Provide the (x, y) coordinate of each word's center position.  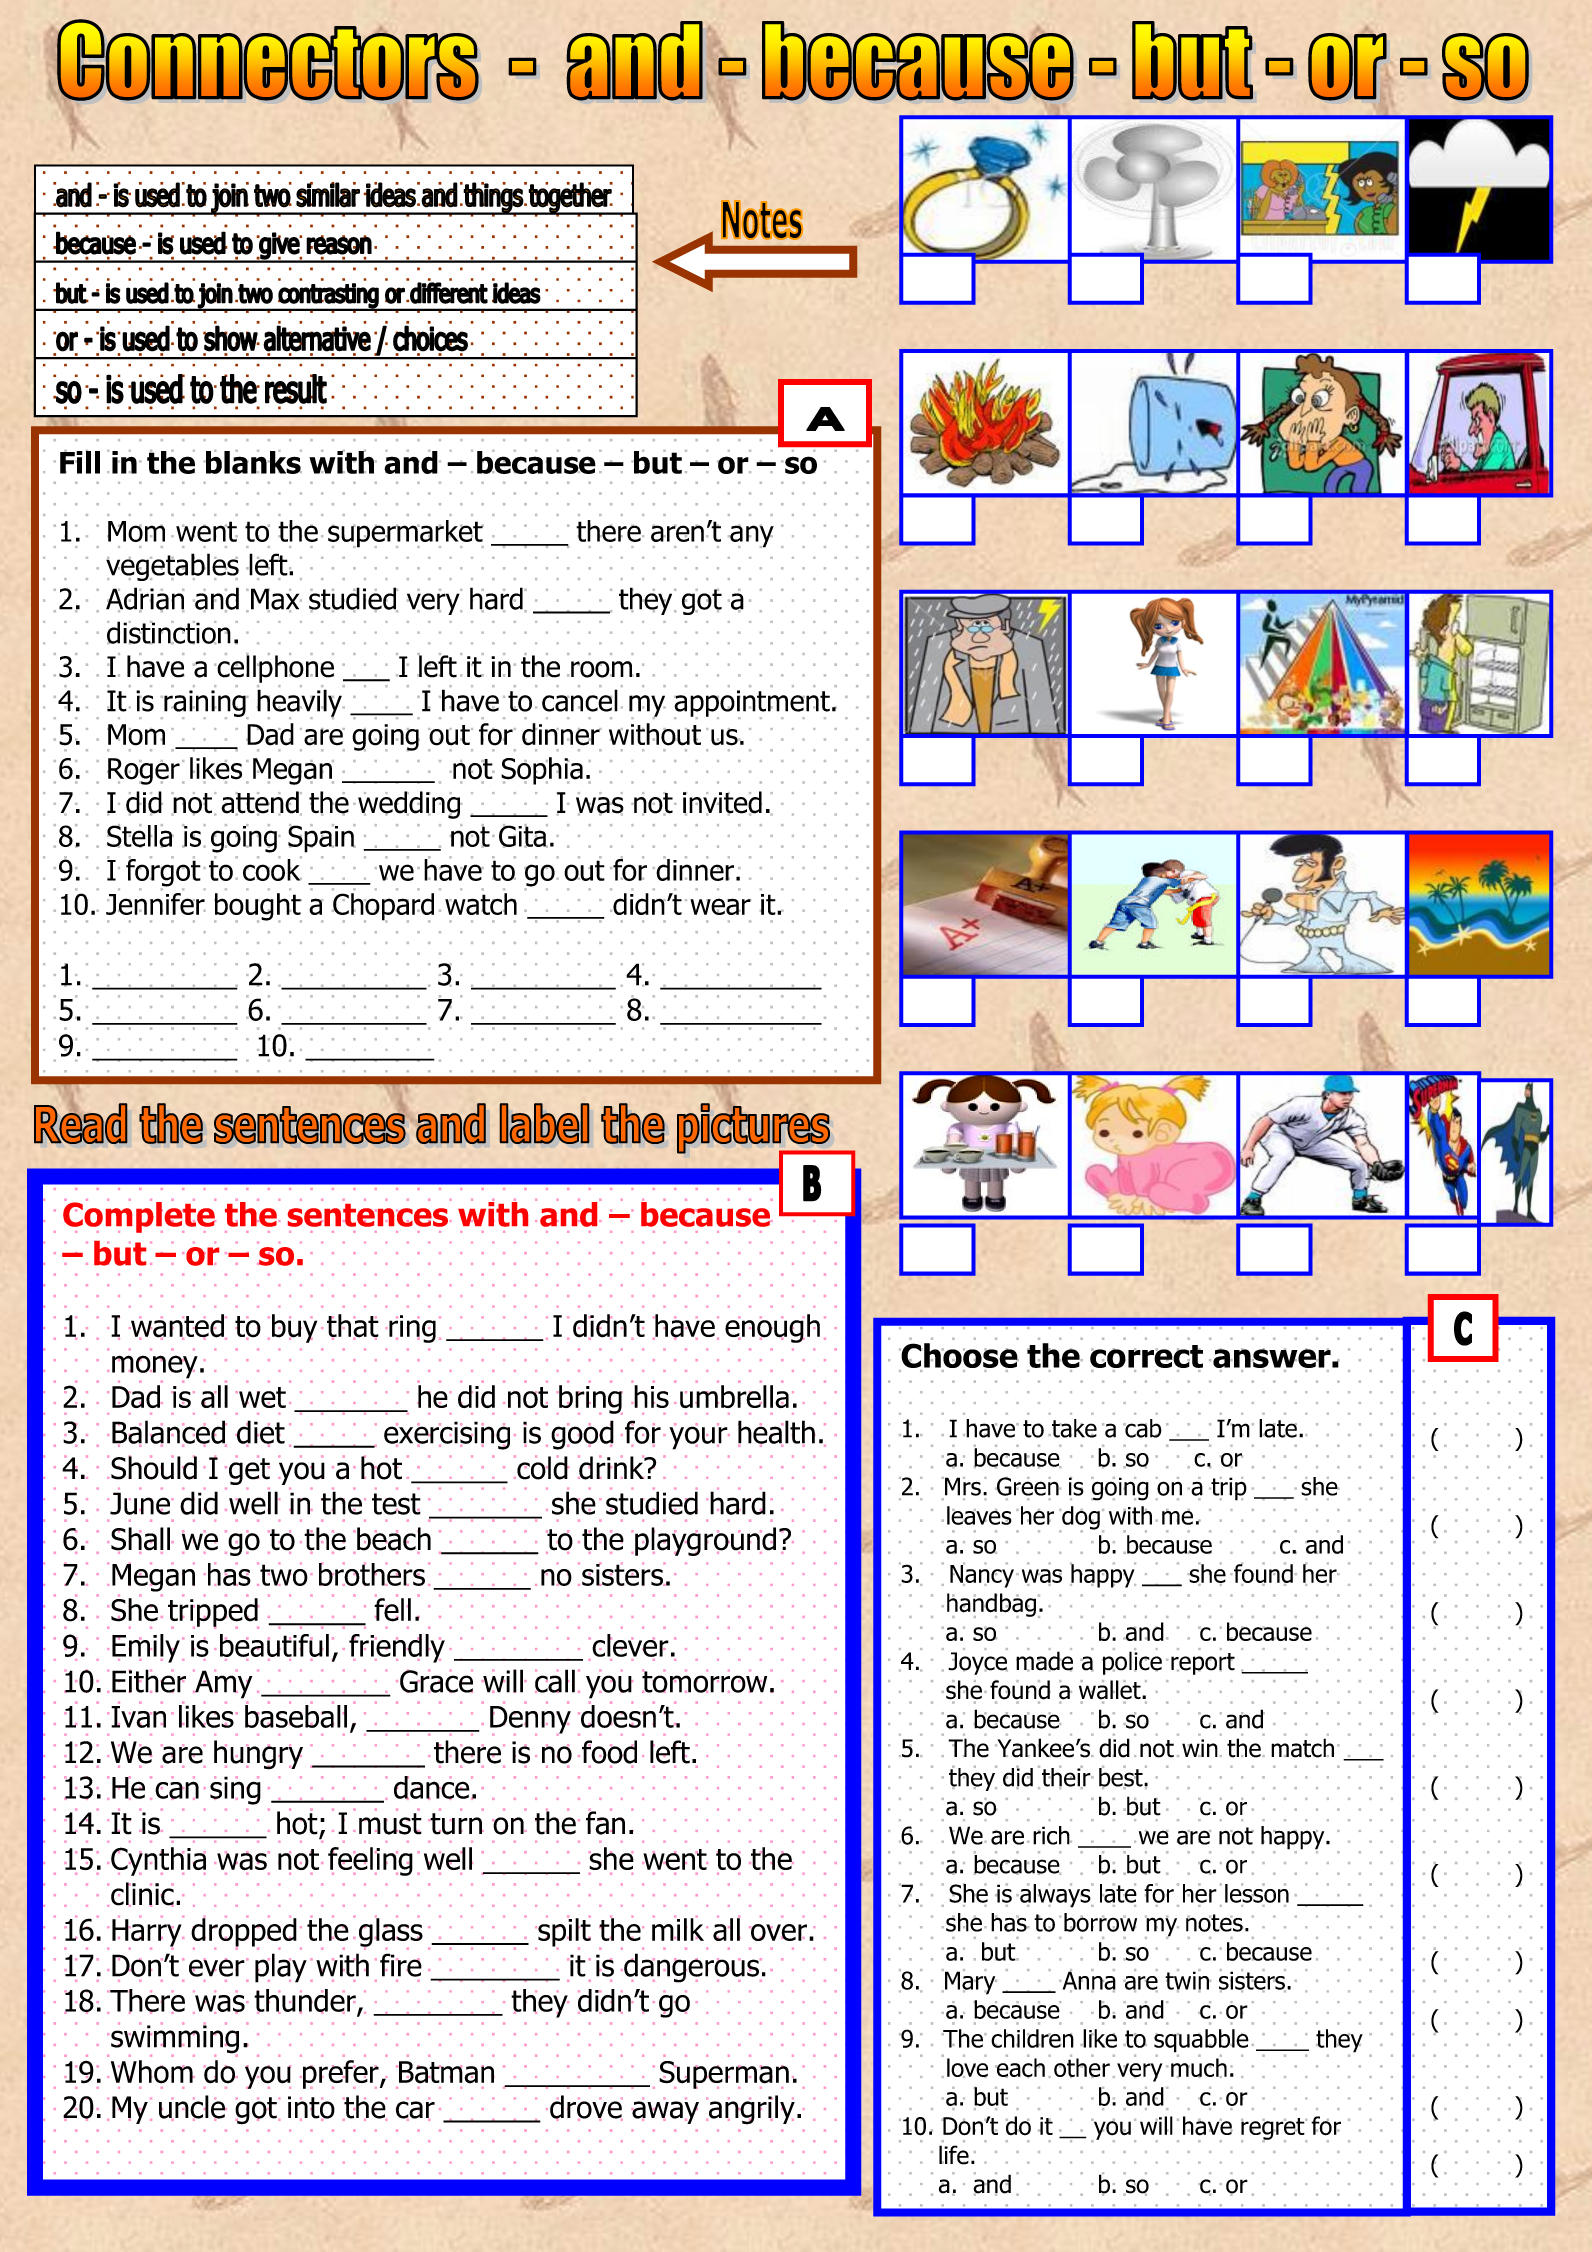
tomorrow (704, 1681)
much (1199, 2067)
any (751, 536)
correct (1146, 1358)
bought (258, 908)
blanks (253, 462)
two (283, 1574)
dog (1080, 1519)
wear (720, 906)
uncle (193, 2108)
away (665, 2112)
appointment (752, 704)
